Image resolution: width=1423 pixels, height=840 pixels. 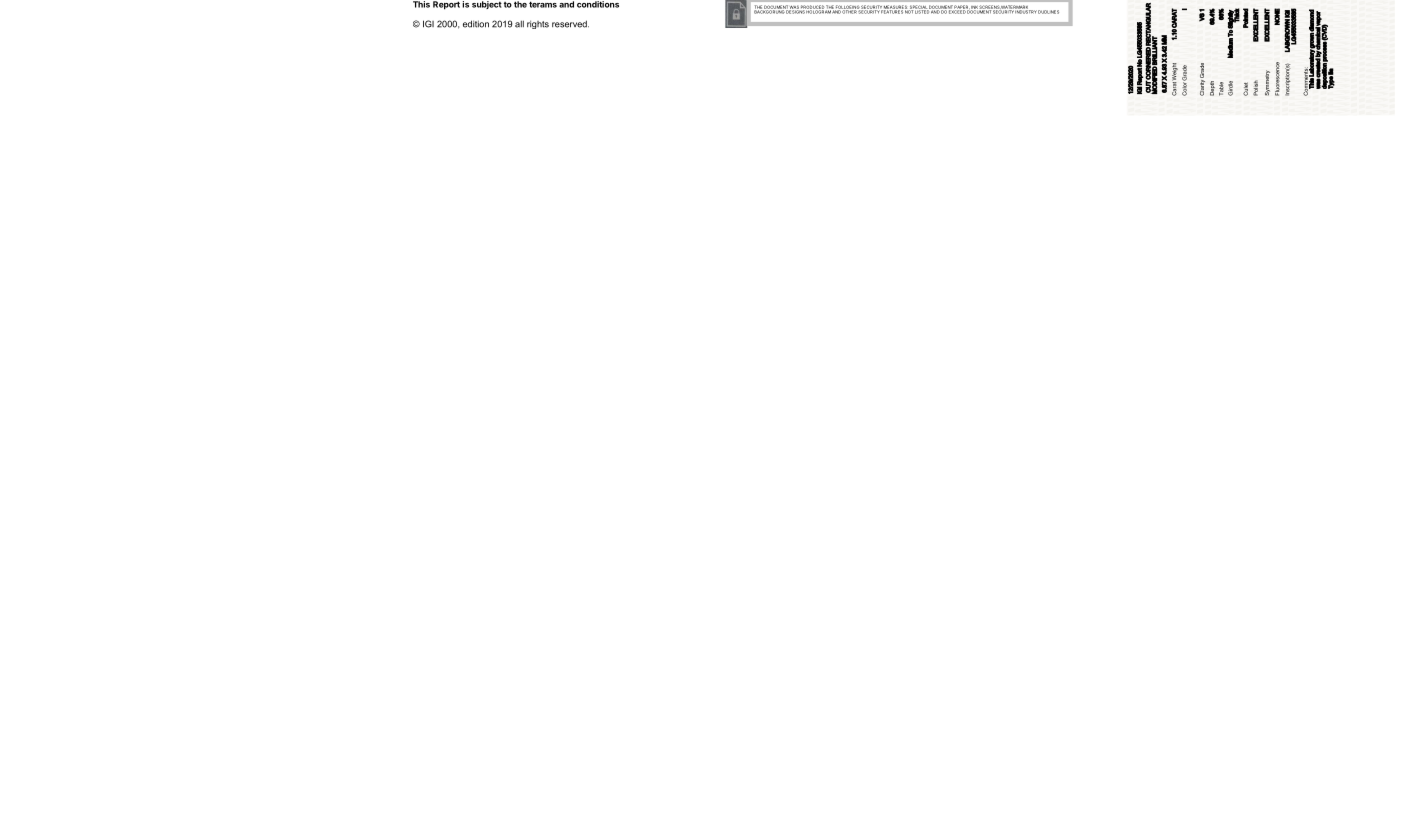 What do you see at coordinates (598, 4) in the screenshot?
I see `conditions` at bounding box center [598, 4].
